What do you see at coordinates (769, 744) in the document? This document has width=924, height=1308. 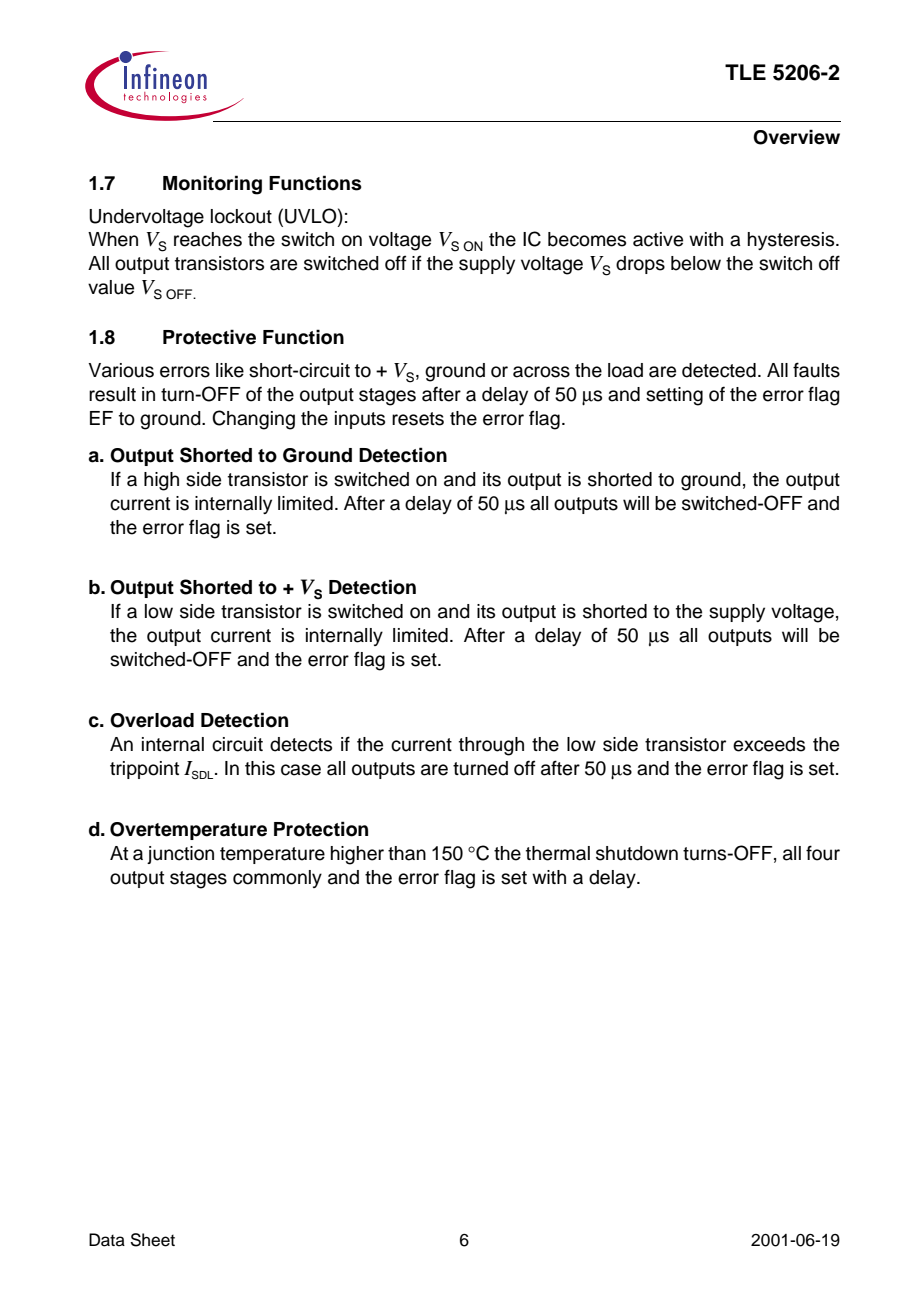 I see `exceeds` at bounding box center [769, 744].
